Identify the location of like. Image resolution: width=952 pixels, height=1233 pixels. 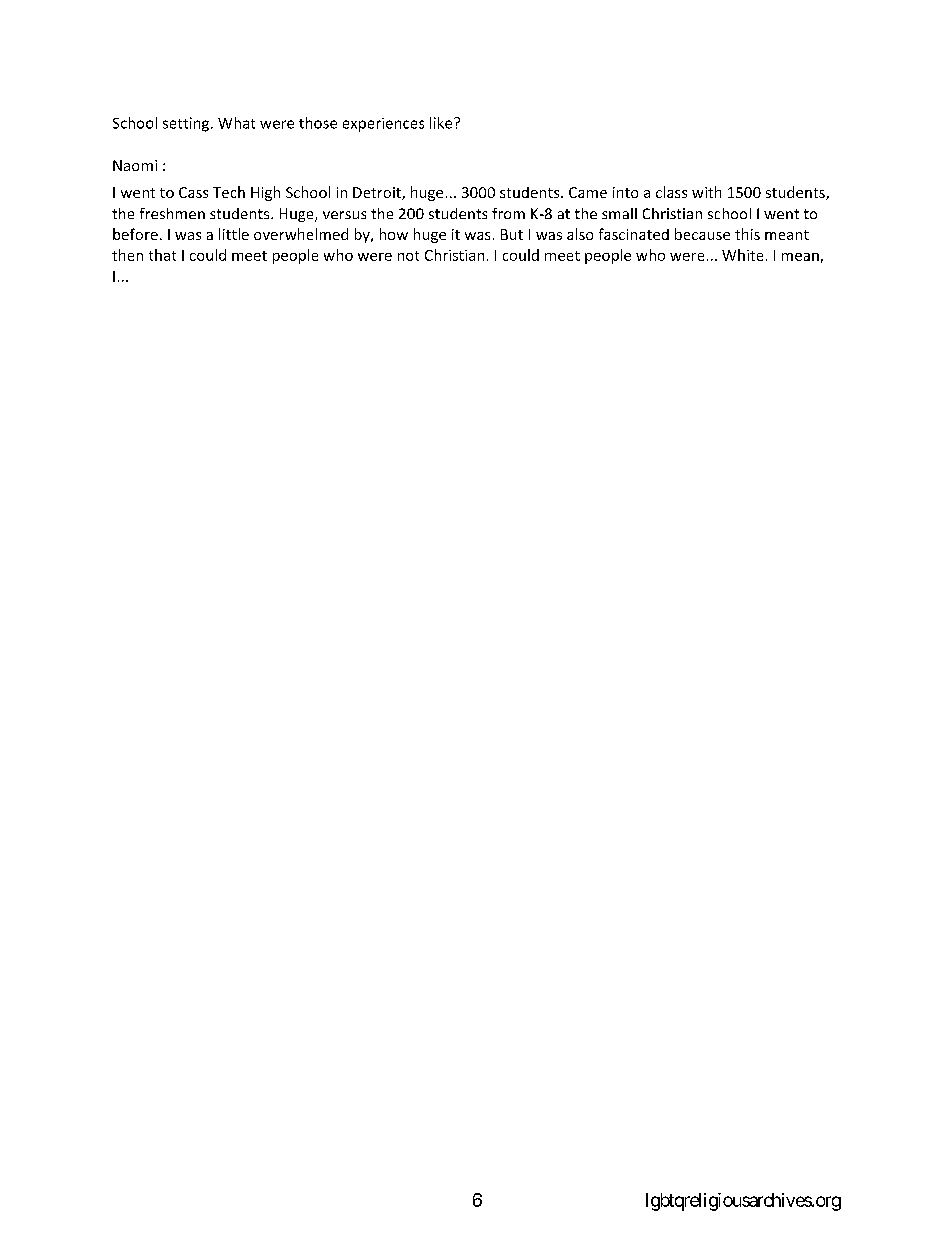
(442, 123).
